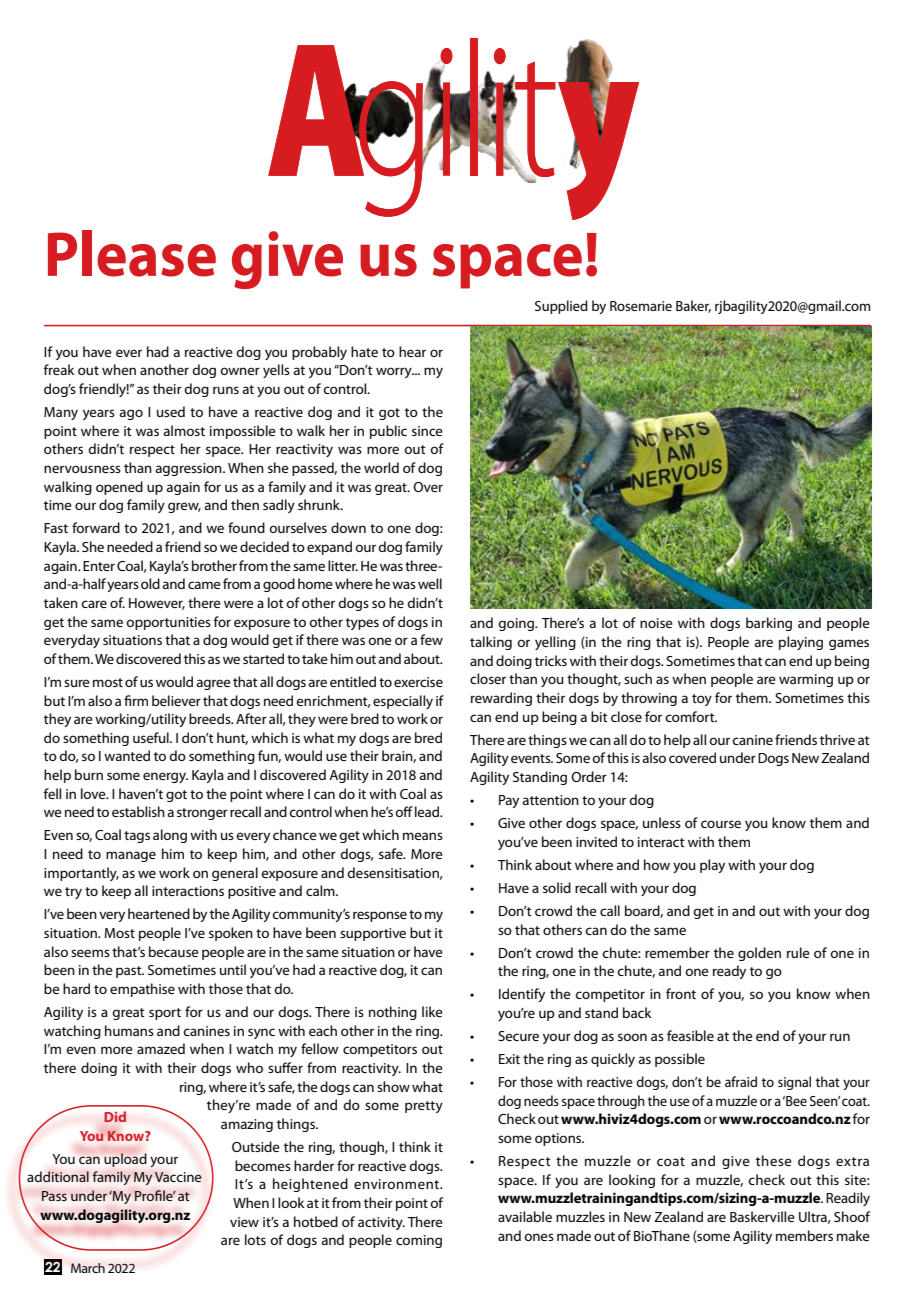  Describe the element at coordinates (432, 1011) in the page. I see `like` at that location.
